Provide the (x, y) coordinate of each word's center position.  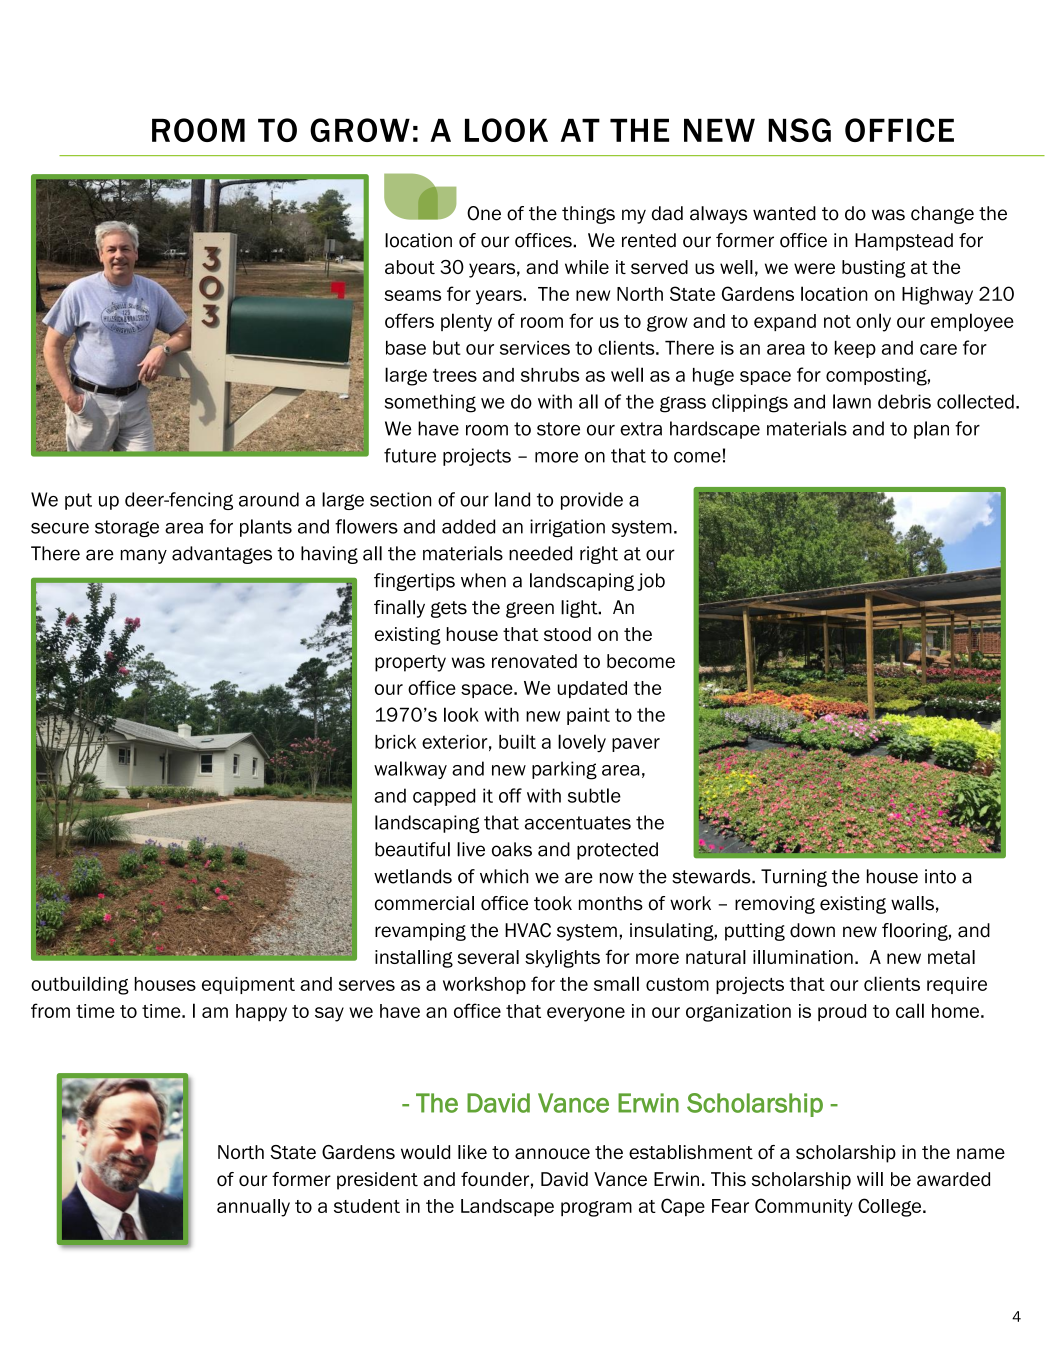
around (269, 499)
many (144, 556)
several (488, 957)
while (587, 267)
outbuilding (80, 985)
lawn (852, 401)
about (410, 267)
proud (842, 1012)
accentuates (578, 823)
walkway (410, 770)
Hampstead (904, 242)
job (651, 582)
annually (253, 1208)
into (940, 876)
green (530, 610)
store (558, 429)
